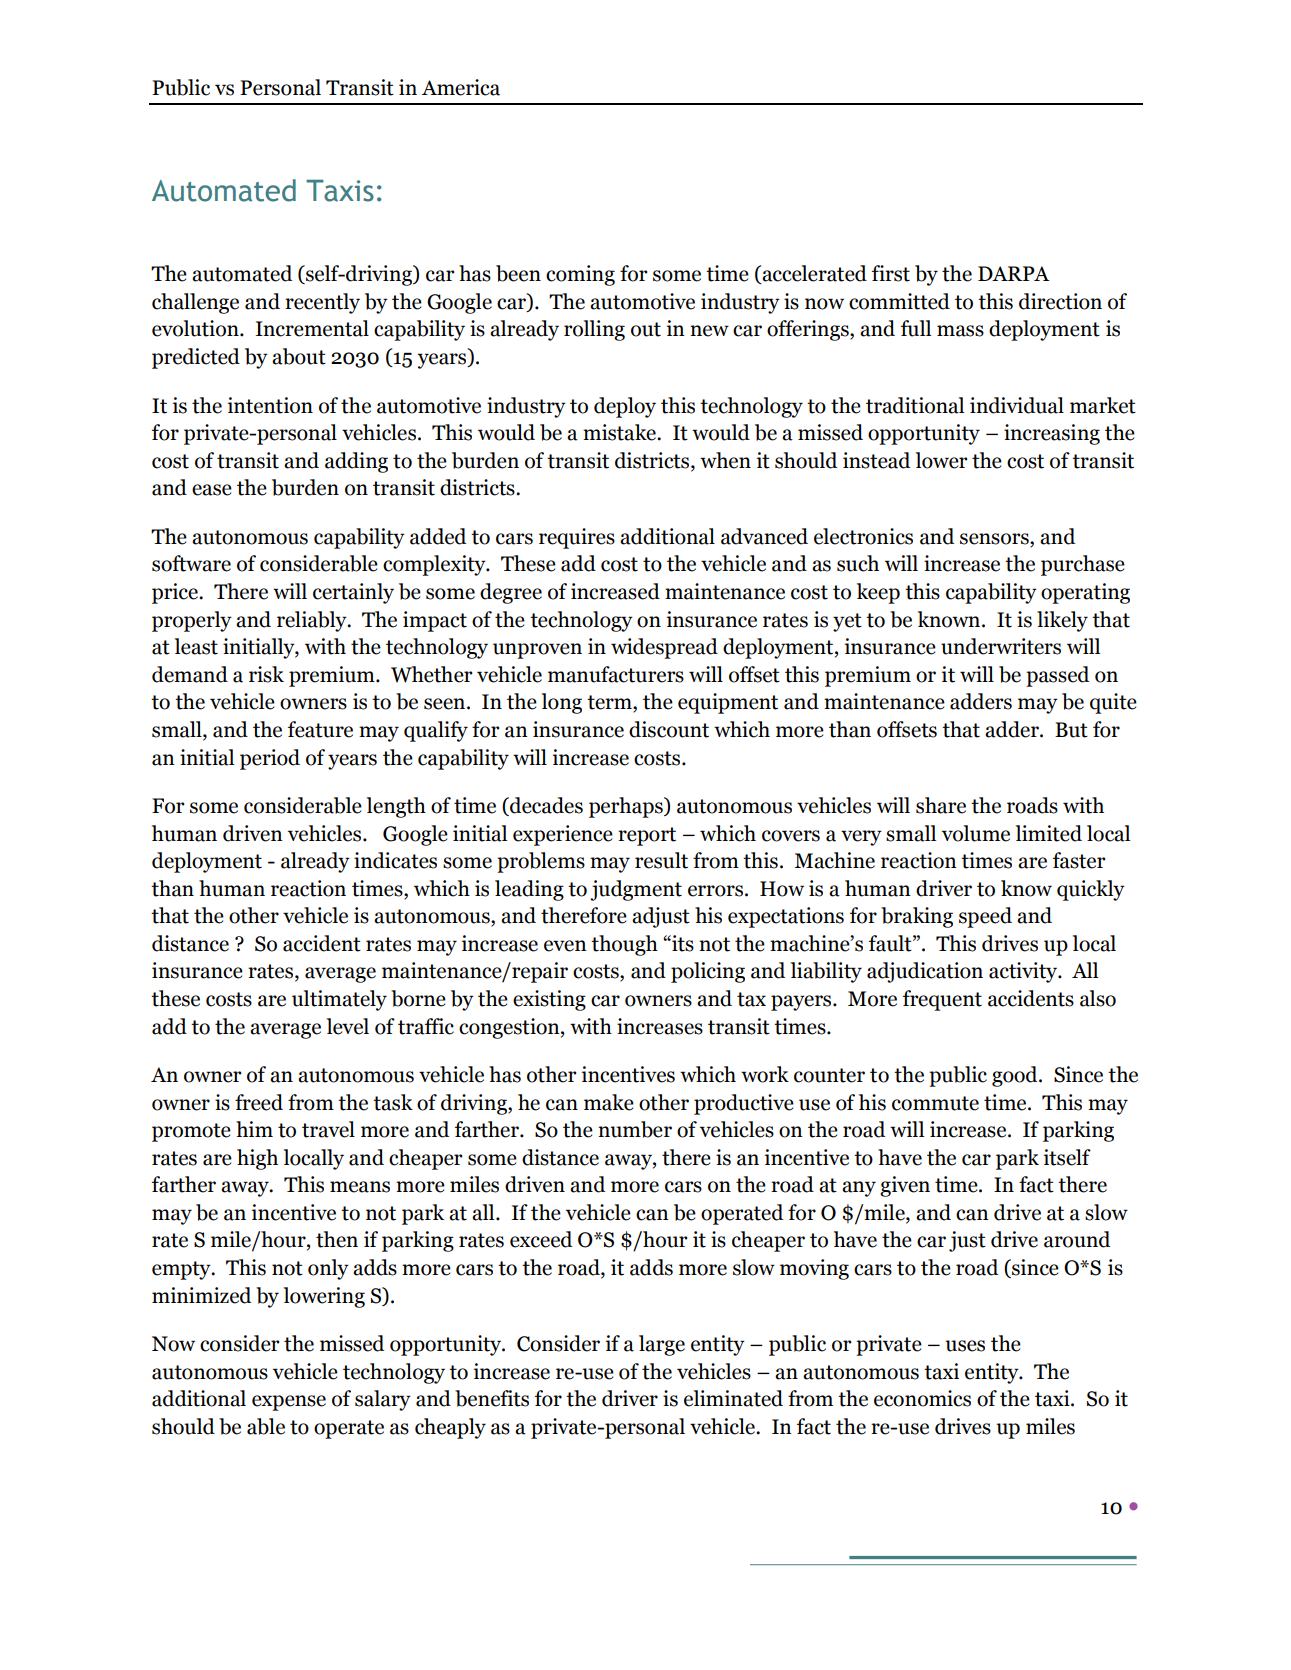  What do you see at coordinates (289, 1403) in the image?
I see `expense` at bounding box center [289, 1403].
